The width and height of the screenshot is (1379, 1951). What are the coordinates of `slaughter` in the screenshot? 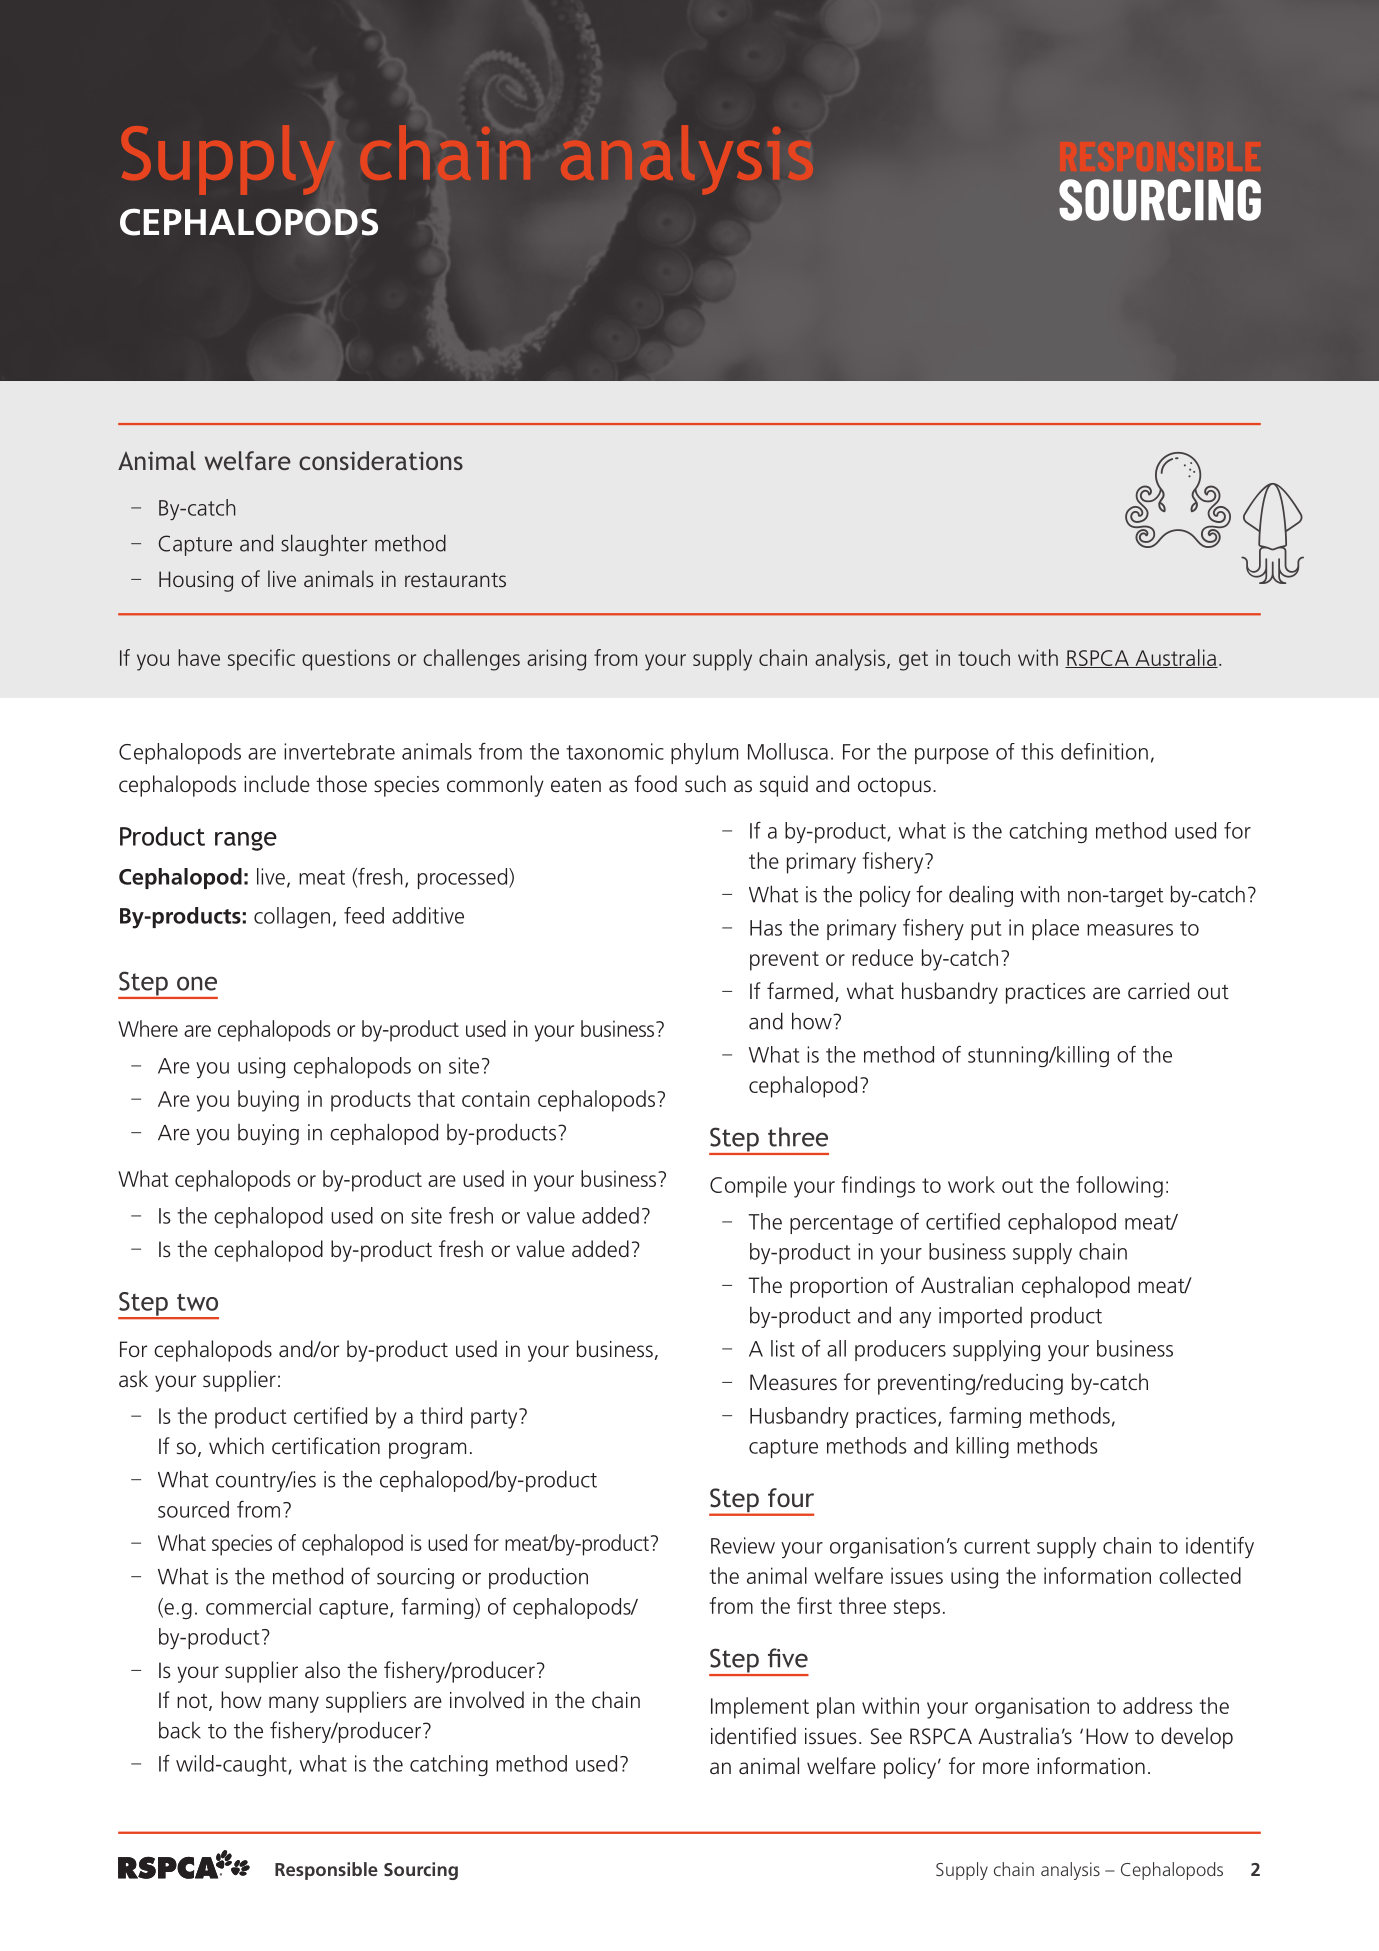 It's located at (324, 545).
